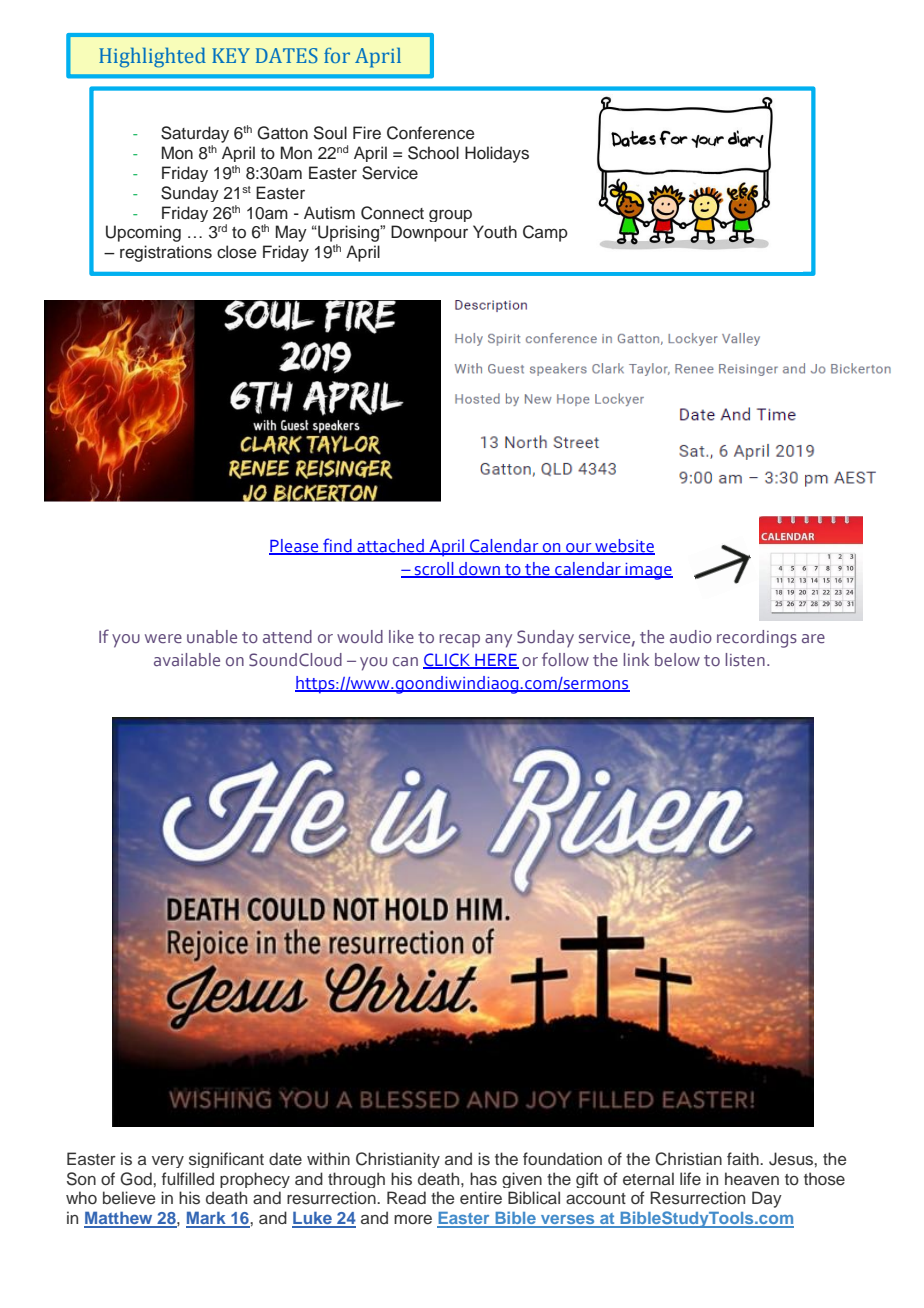  I want to click on registrations, so click(166, 253).
